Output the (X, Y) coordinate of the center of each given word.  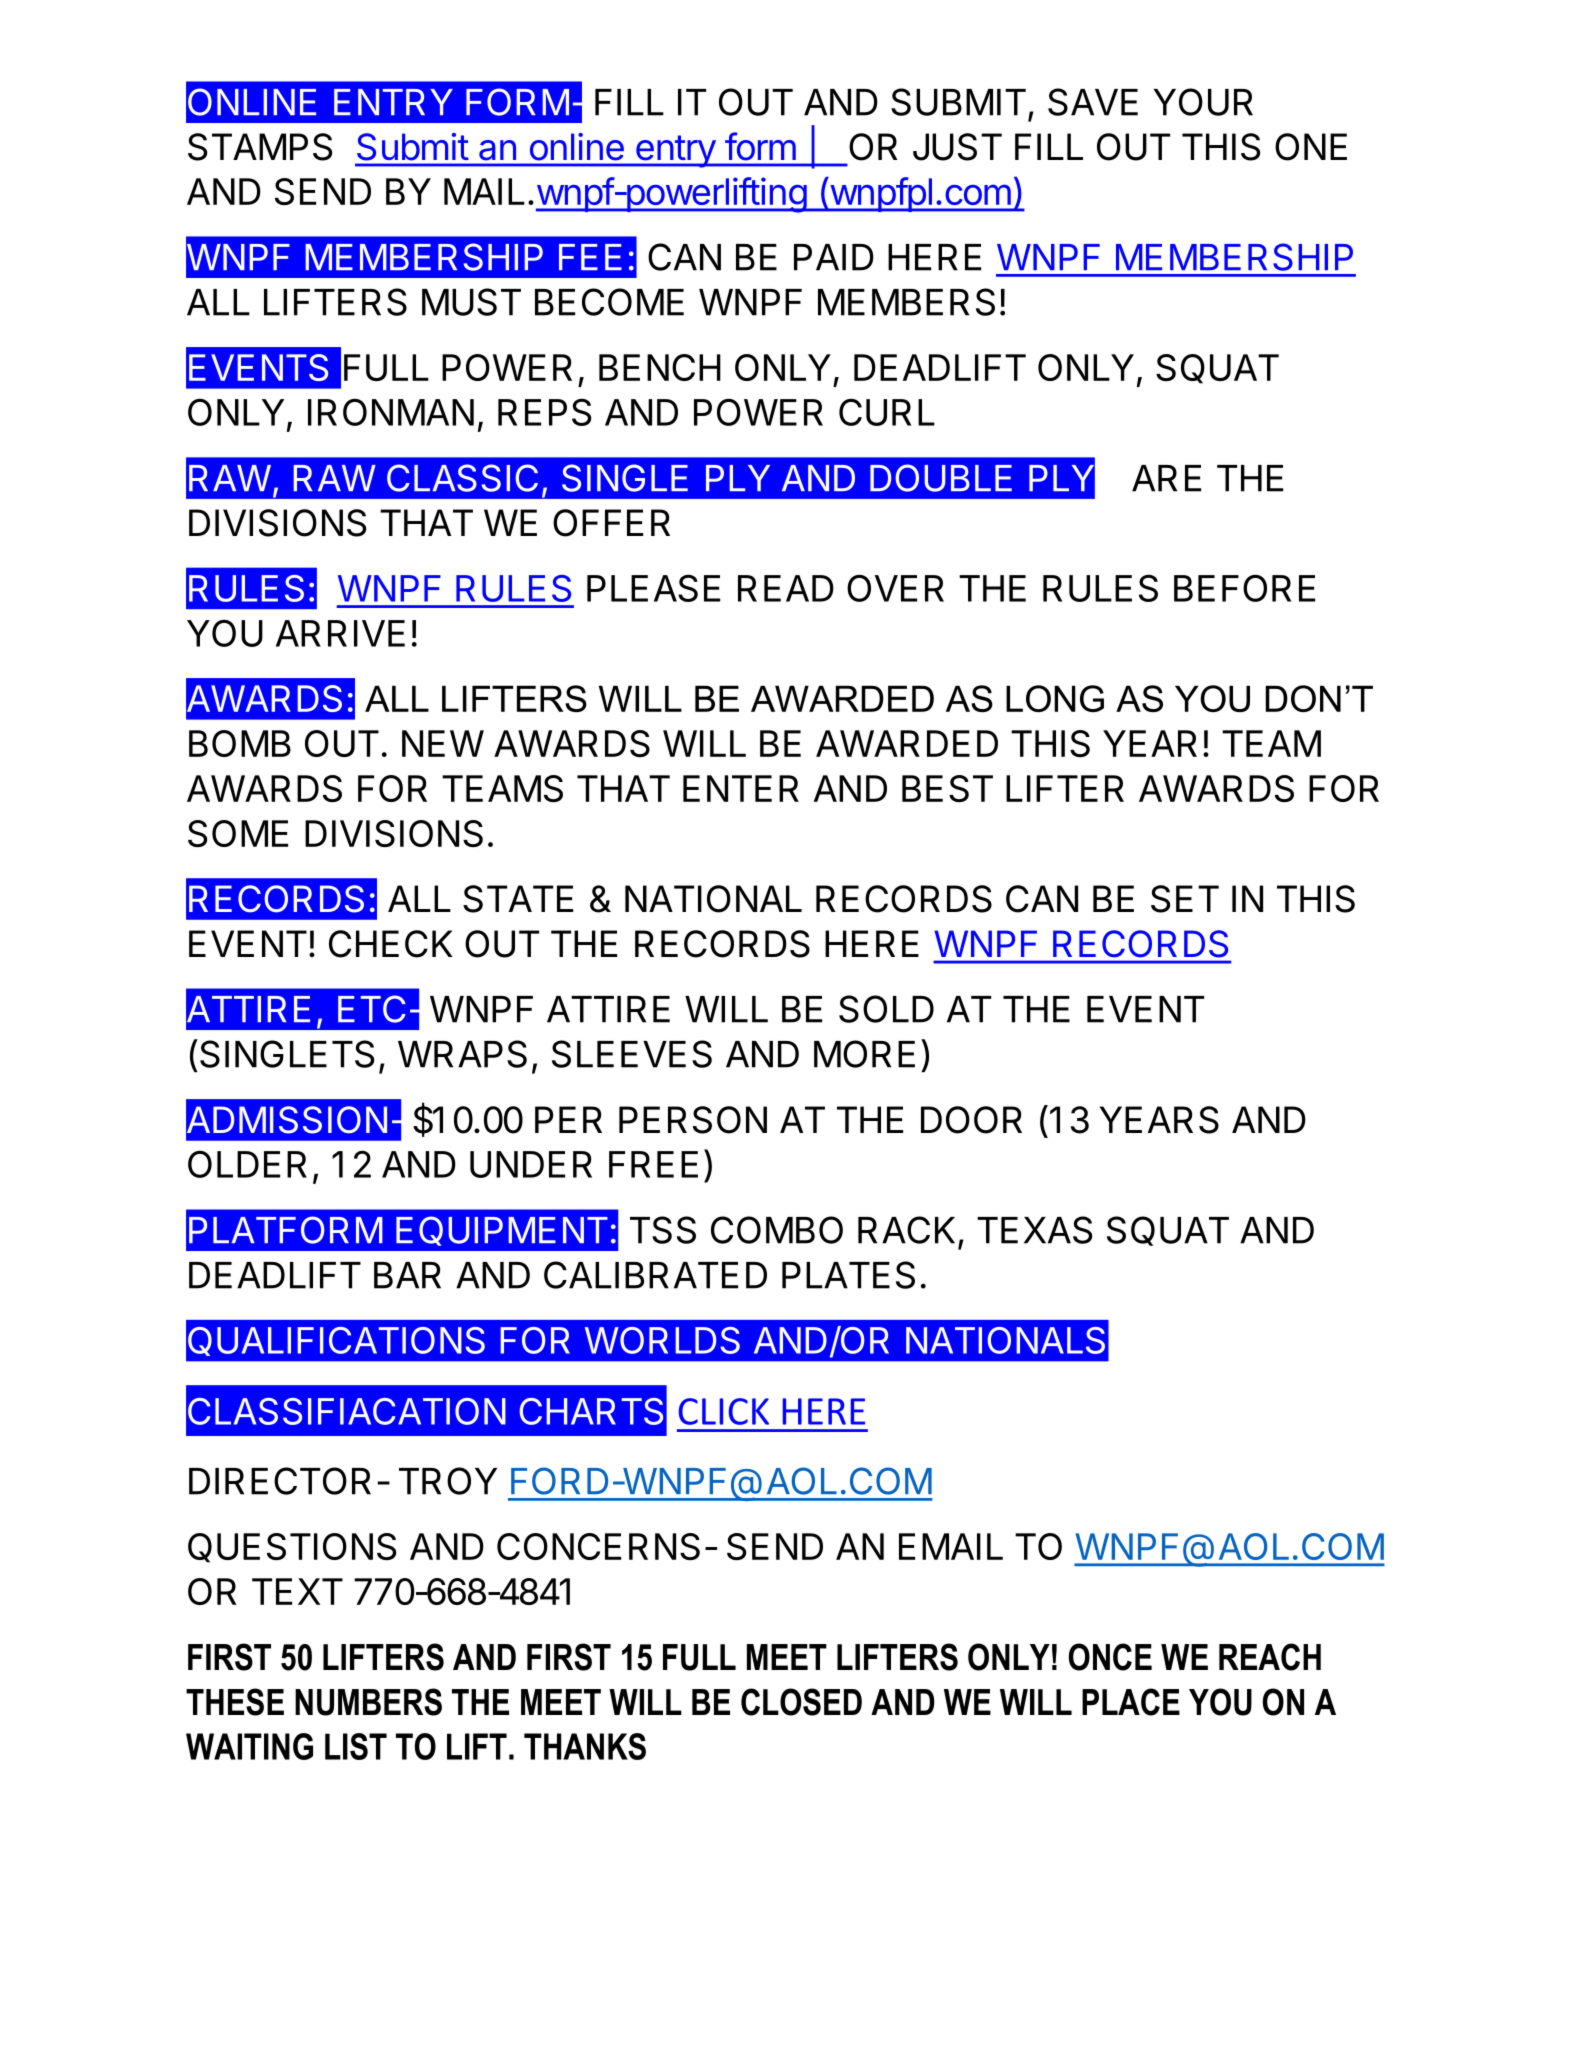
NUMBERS (368, 1702)
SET (1185, 899)
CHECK (391, 944)
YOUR (1203, 102)
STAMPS (260, 147)
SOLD (886, 1009)
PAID (834, 257)
